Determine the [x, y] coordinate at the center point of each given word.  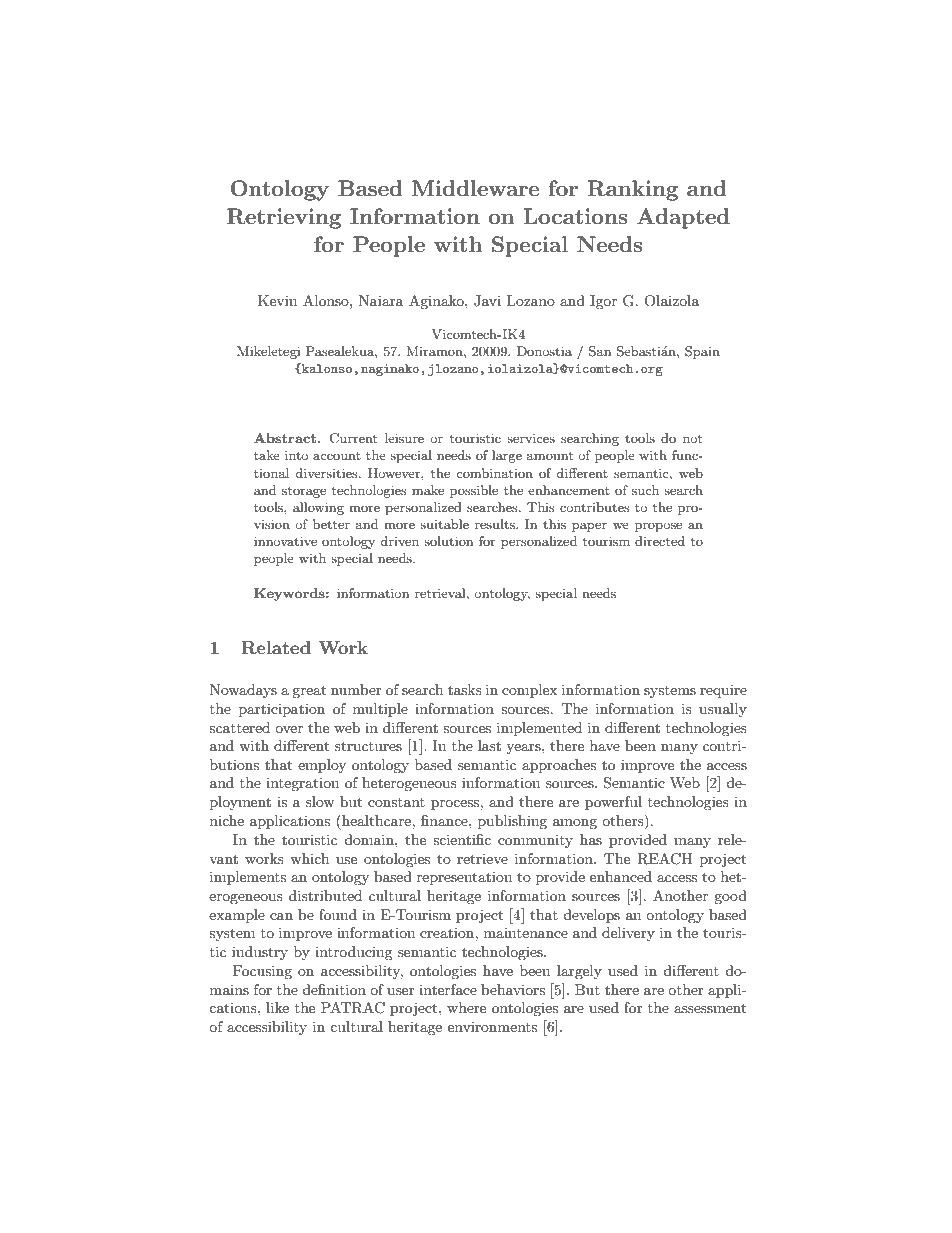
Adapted [683, 218]
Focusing [262, 972]
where [466, 1007]
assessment [710, 1008]
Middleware [475, 188]
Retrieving [284, 218]
